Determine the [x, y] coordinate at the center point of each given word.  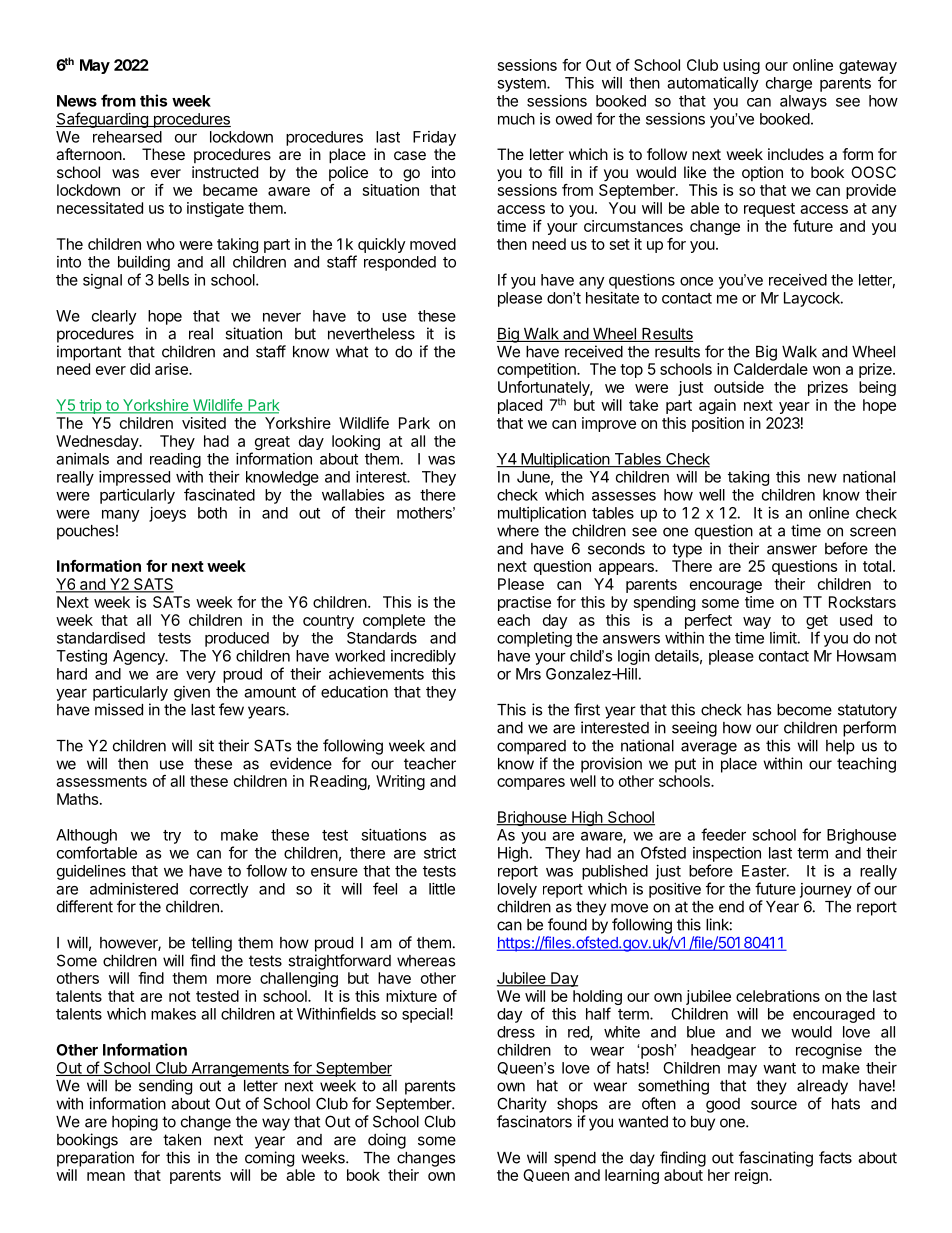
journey [826, 890]
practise [524, 603]
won [826, 370]
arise [172, 369]
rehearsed [127, 137]
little [442, 889]
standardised [101, 638]
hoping [135, 1123]
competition [537, 370]
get [817, 623]
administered [134, 889]
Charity [522, 1105]
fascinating [776, 1159]
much [516, 119]
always [803, 102]
